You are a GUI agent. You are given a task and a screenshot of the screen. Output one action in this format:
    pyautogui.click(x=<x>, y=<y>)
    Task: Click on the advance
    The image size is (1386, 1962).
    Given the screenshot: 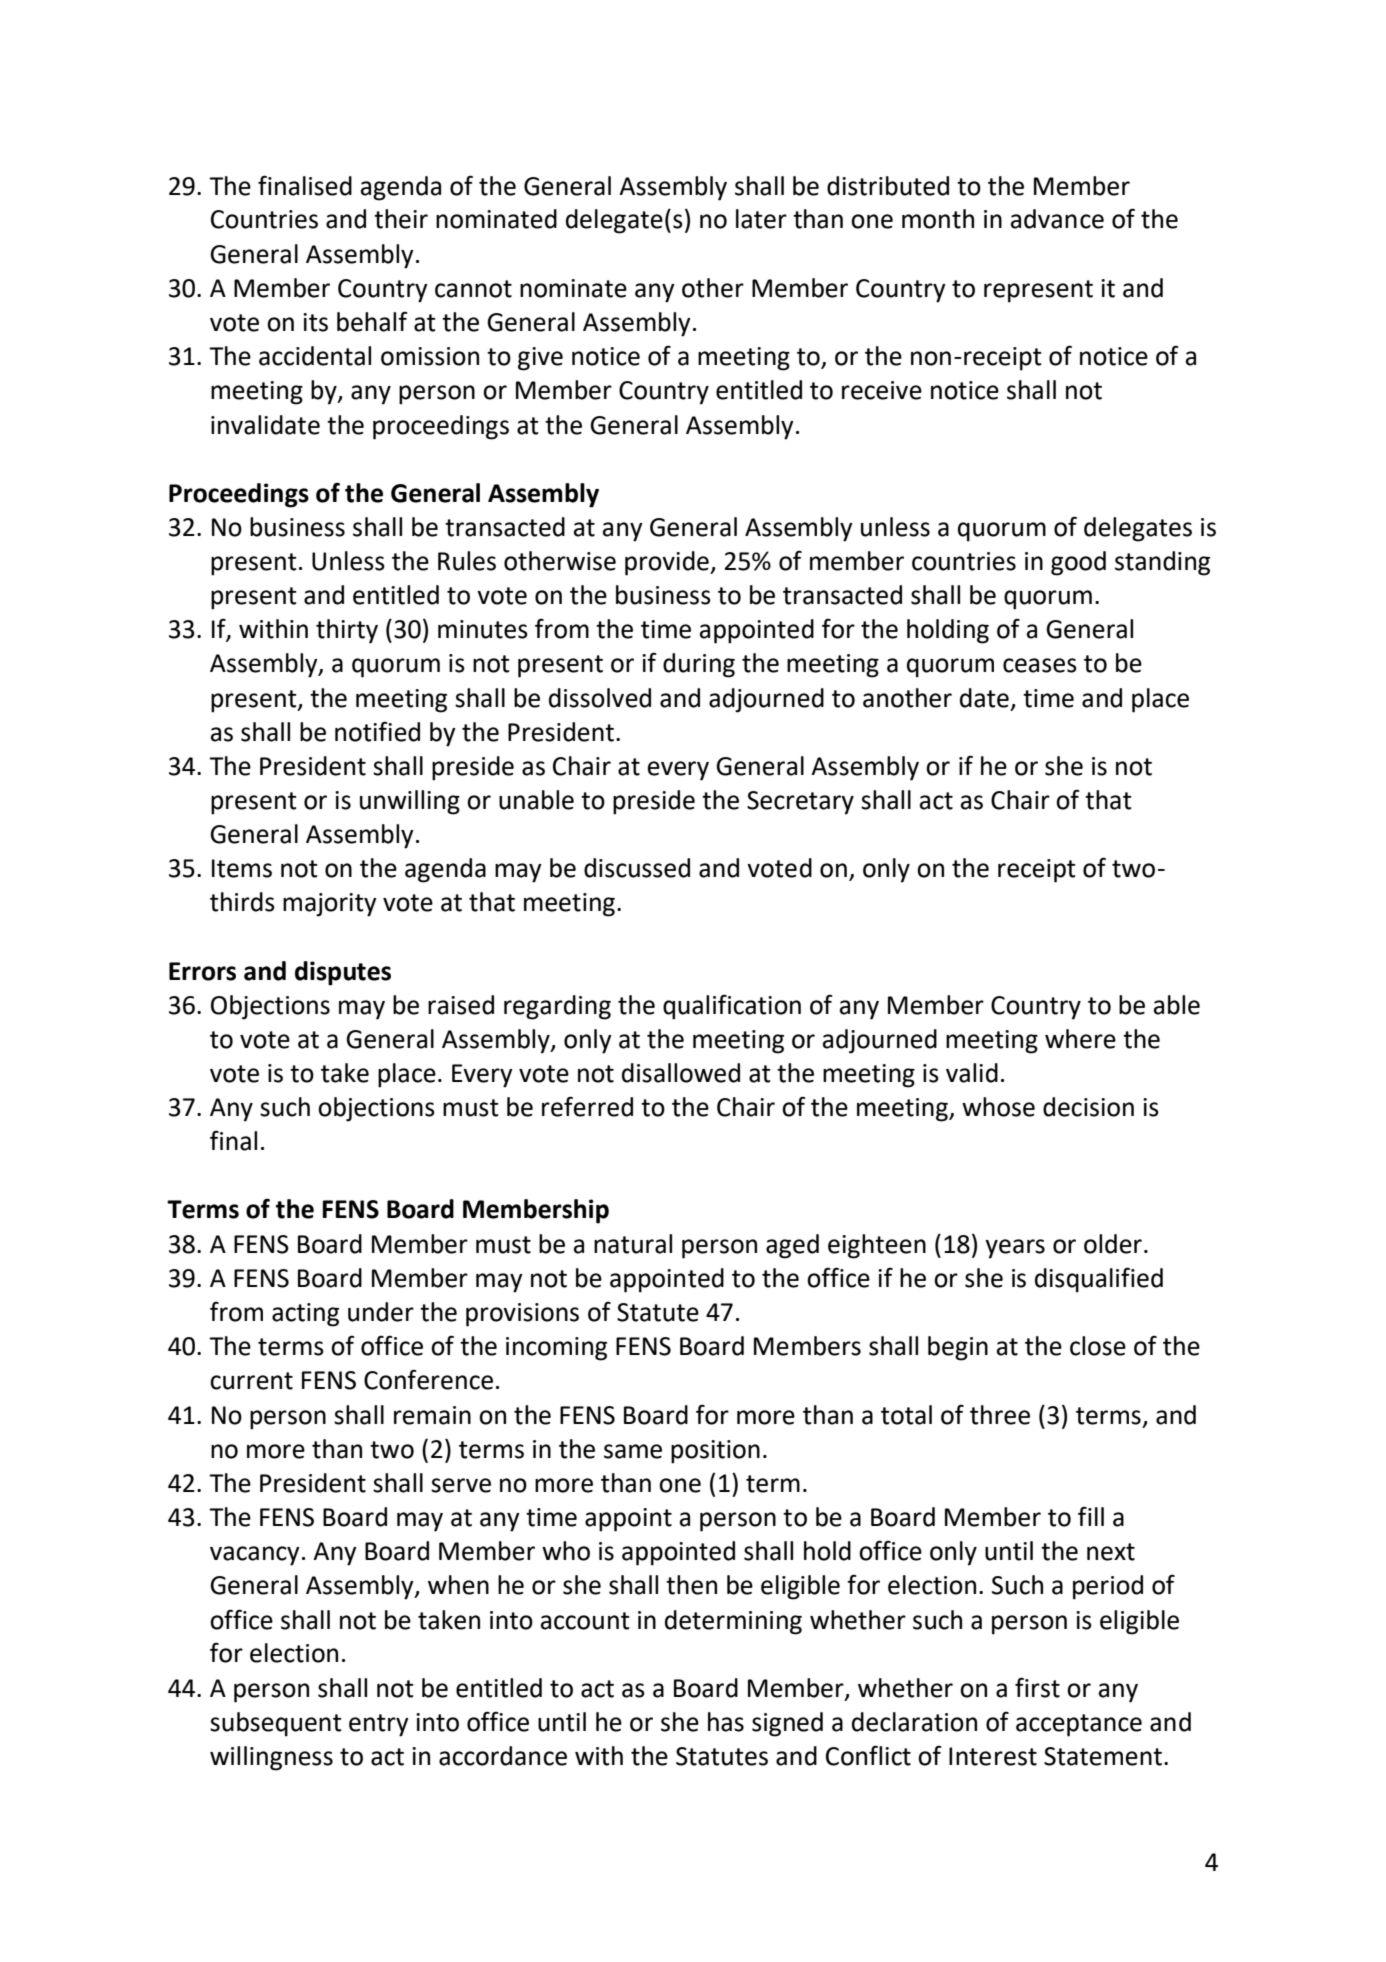 What is the action you would take?
    pyautogui.click(x=1057, y=219)
